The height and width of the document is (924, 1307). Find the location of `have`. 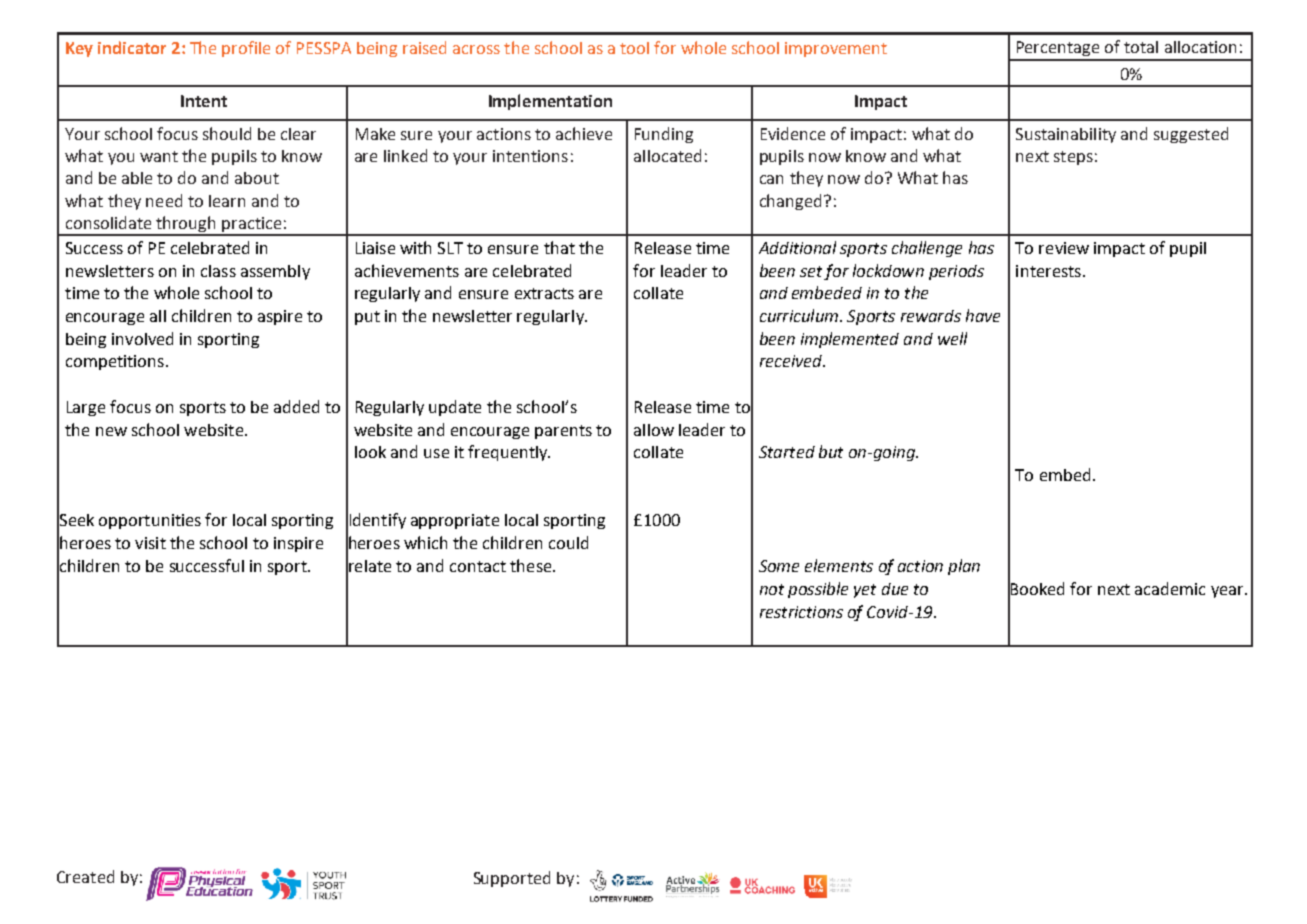

have is located at coordinates (983, 315).
